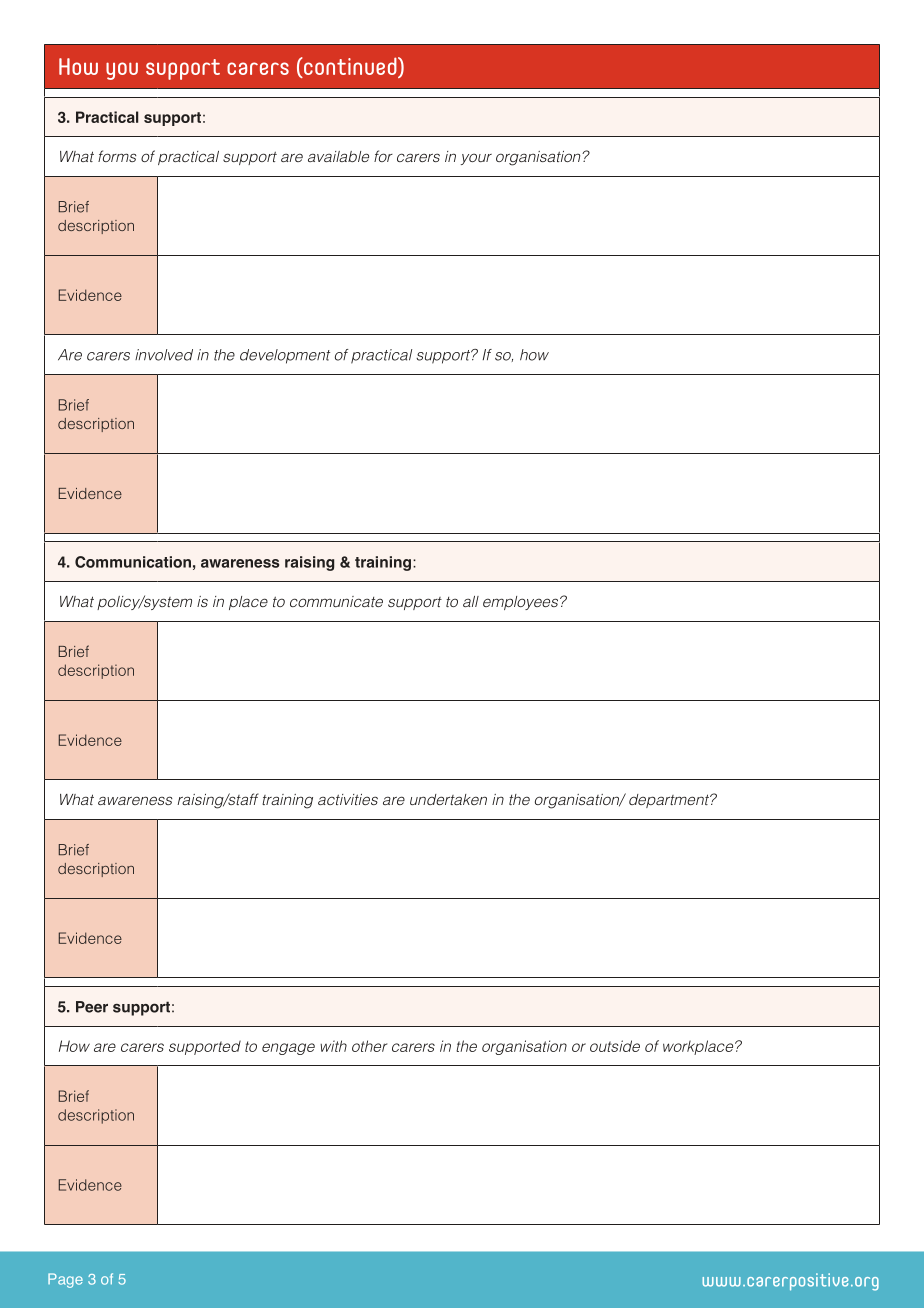 The image size is (924, 1308). Describe the element at coordinates (65, 1280) in the screenshot. I see `Page` at that location.
